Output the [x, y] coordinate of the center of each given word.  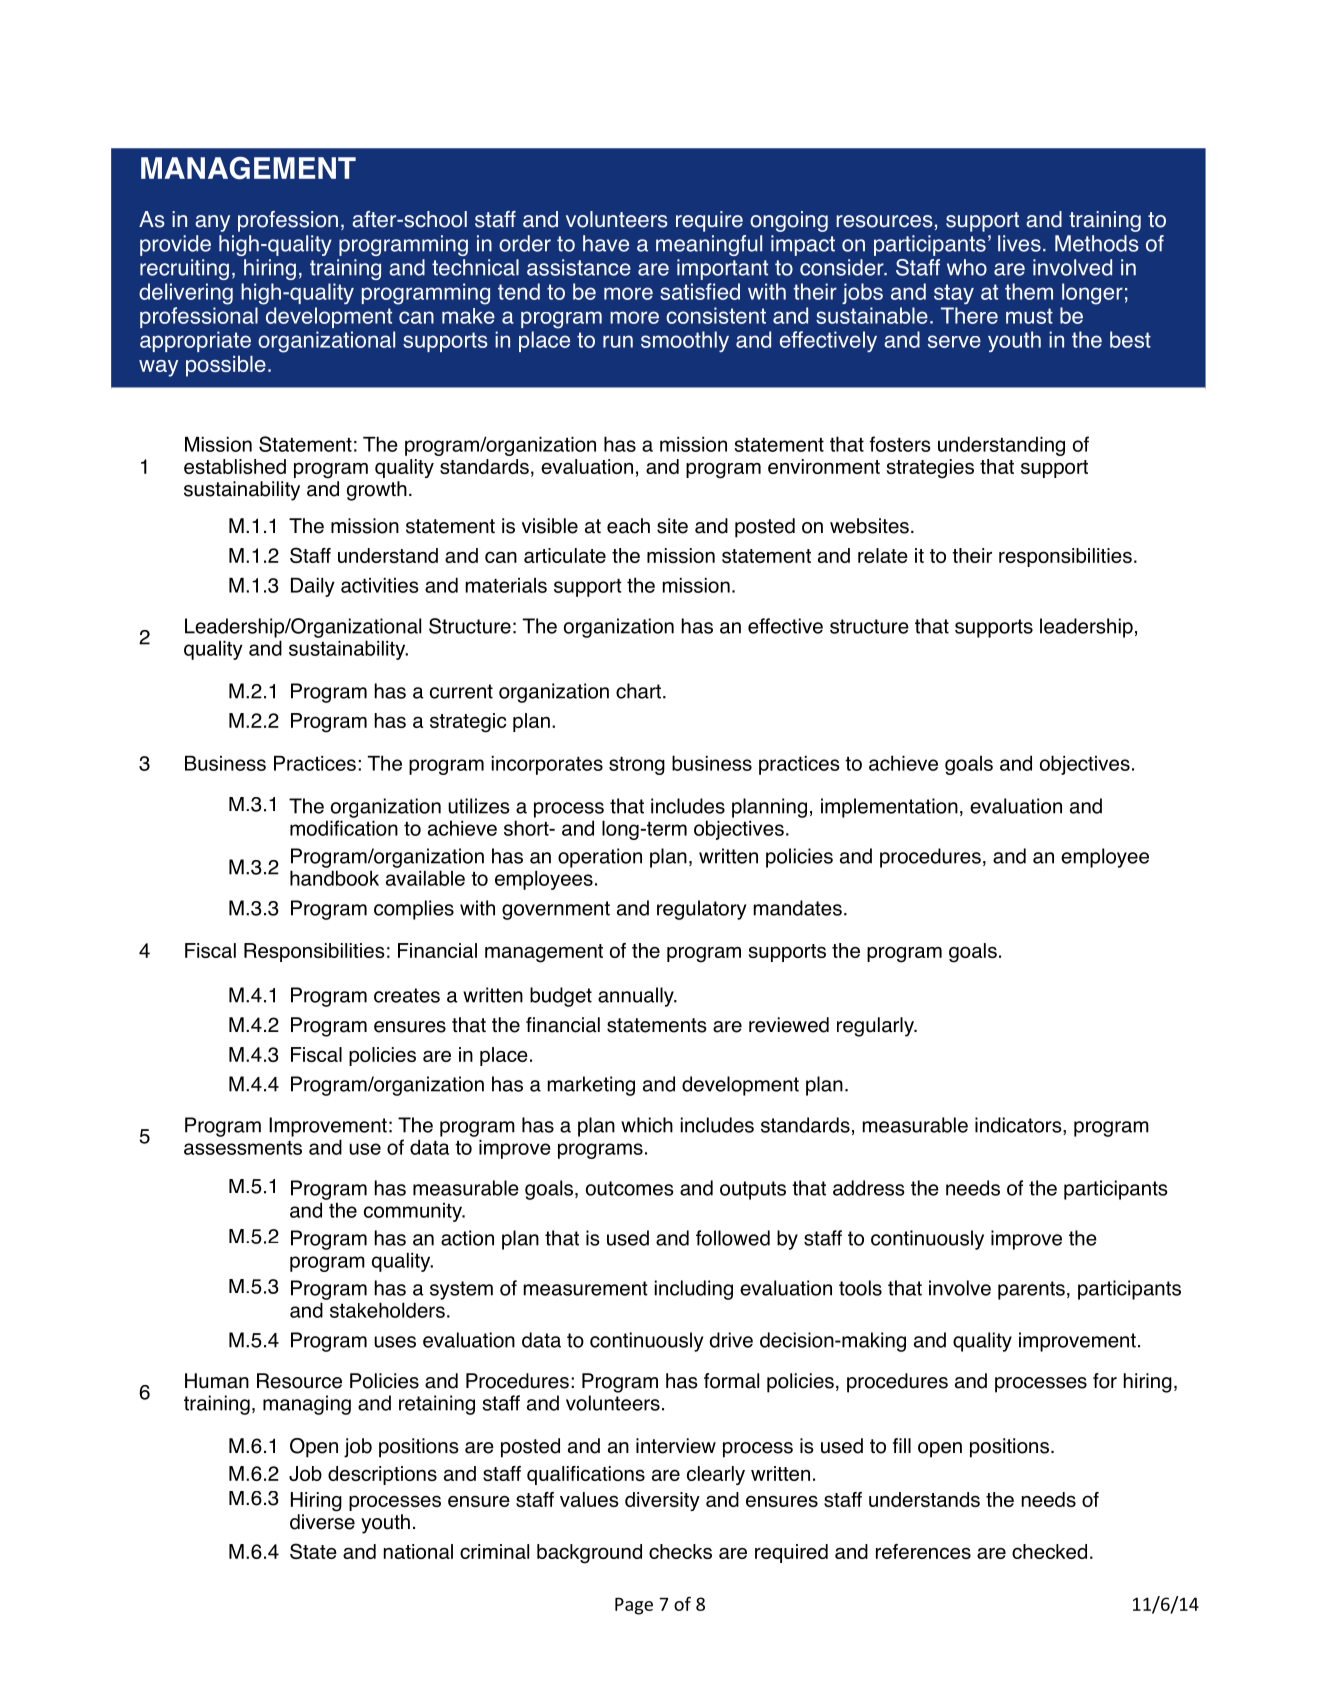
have [606, 243]
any [212, 223]
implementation [889, 808]
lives [1019, 243]
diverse [322, 1522]
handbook [334, 878]
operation [600, 858]
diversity [662, 1501]
